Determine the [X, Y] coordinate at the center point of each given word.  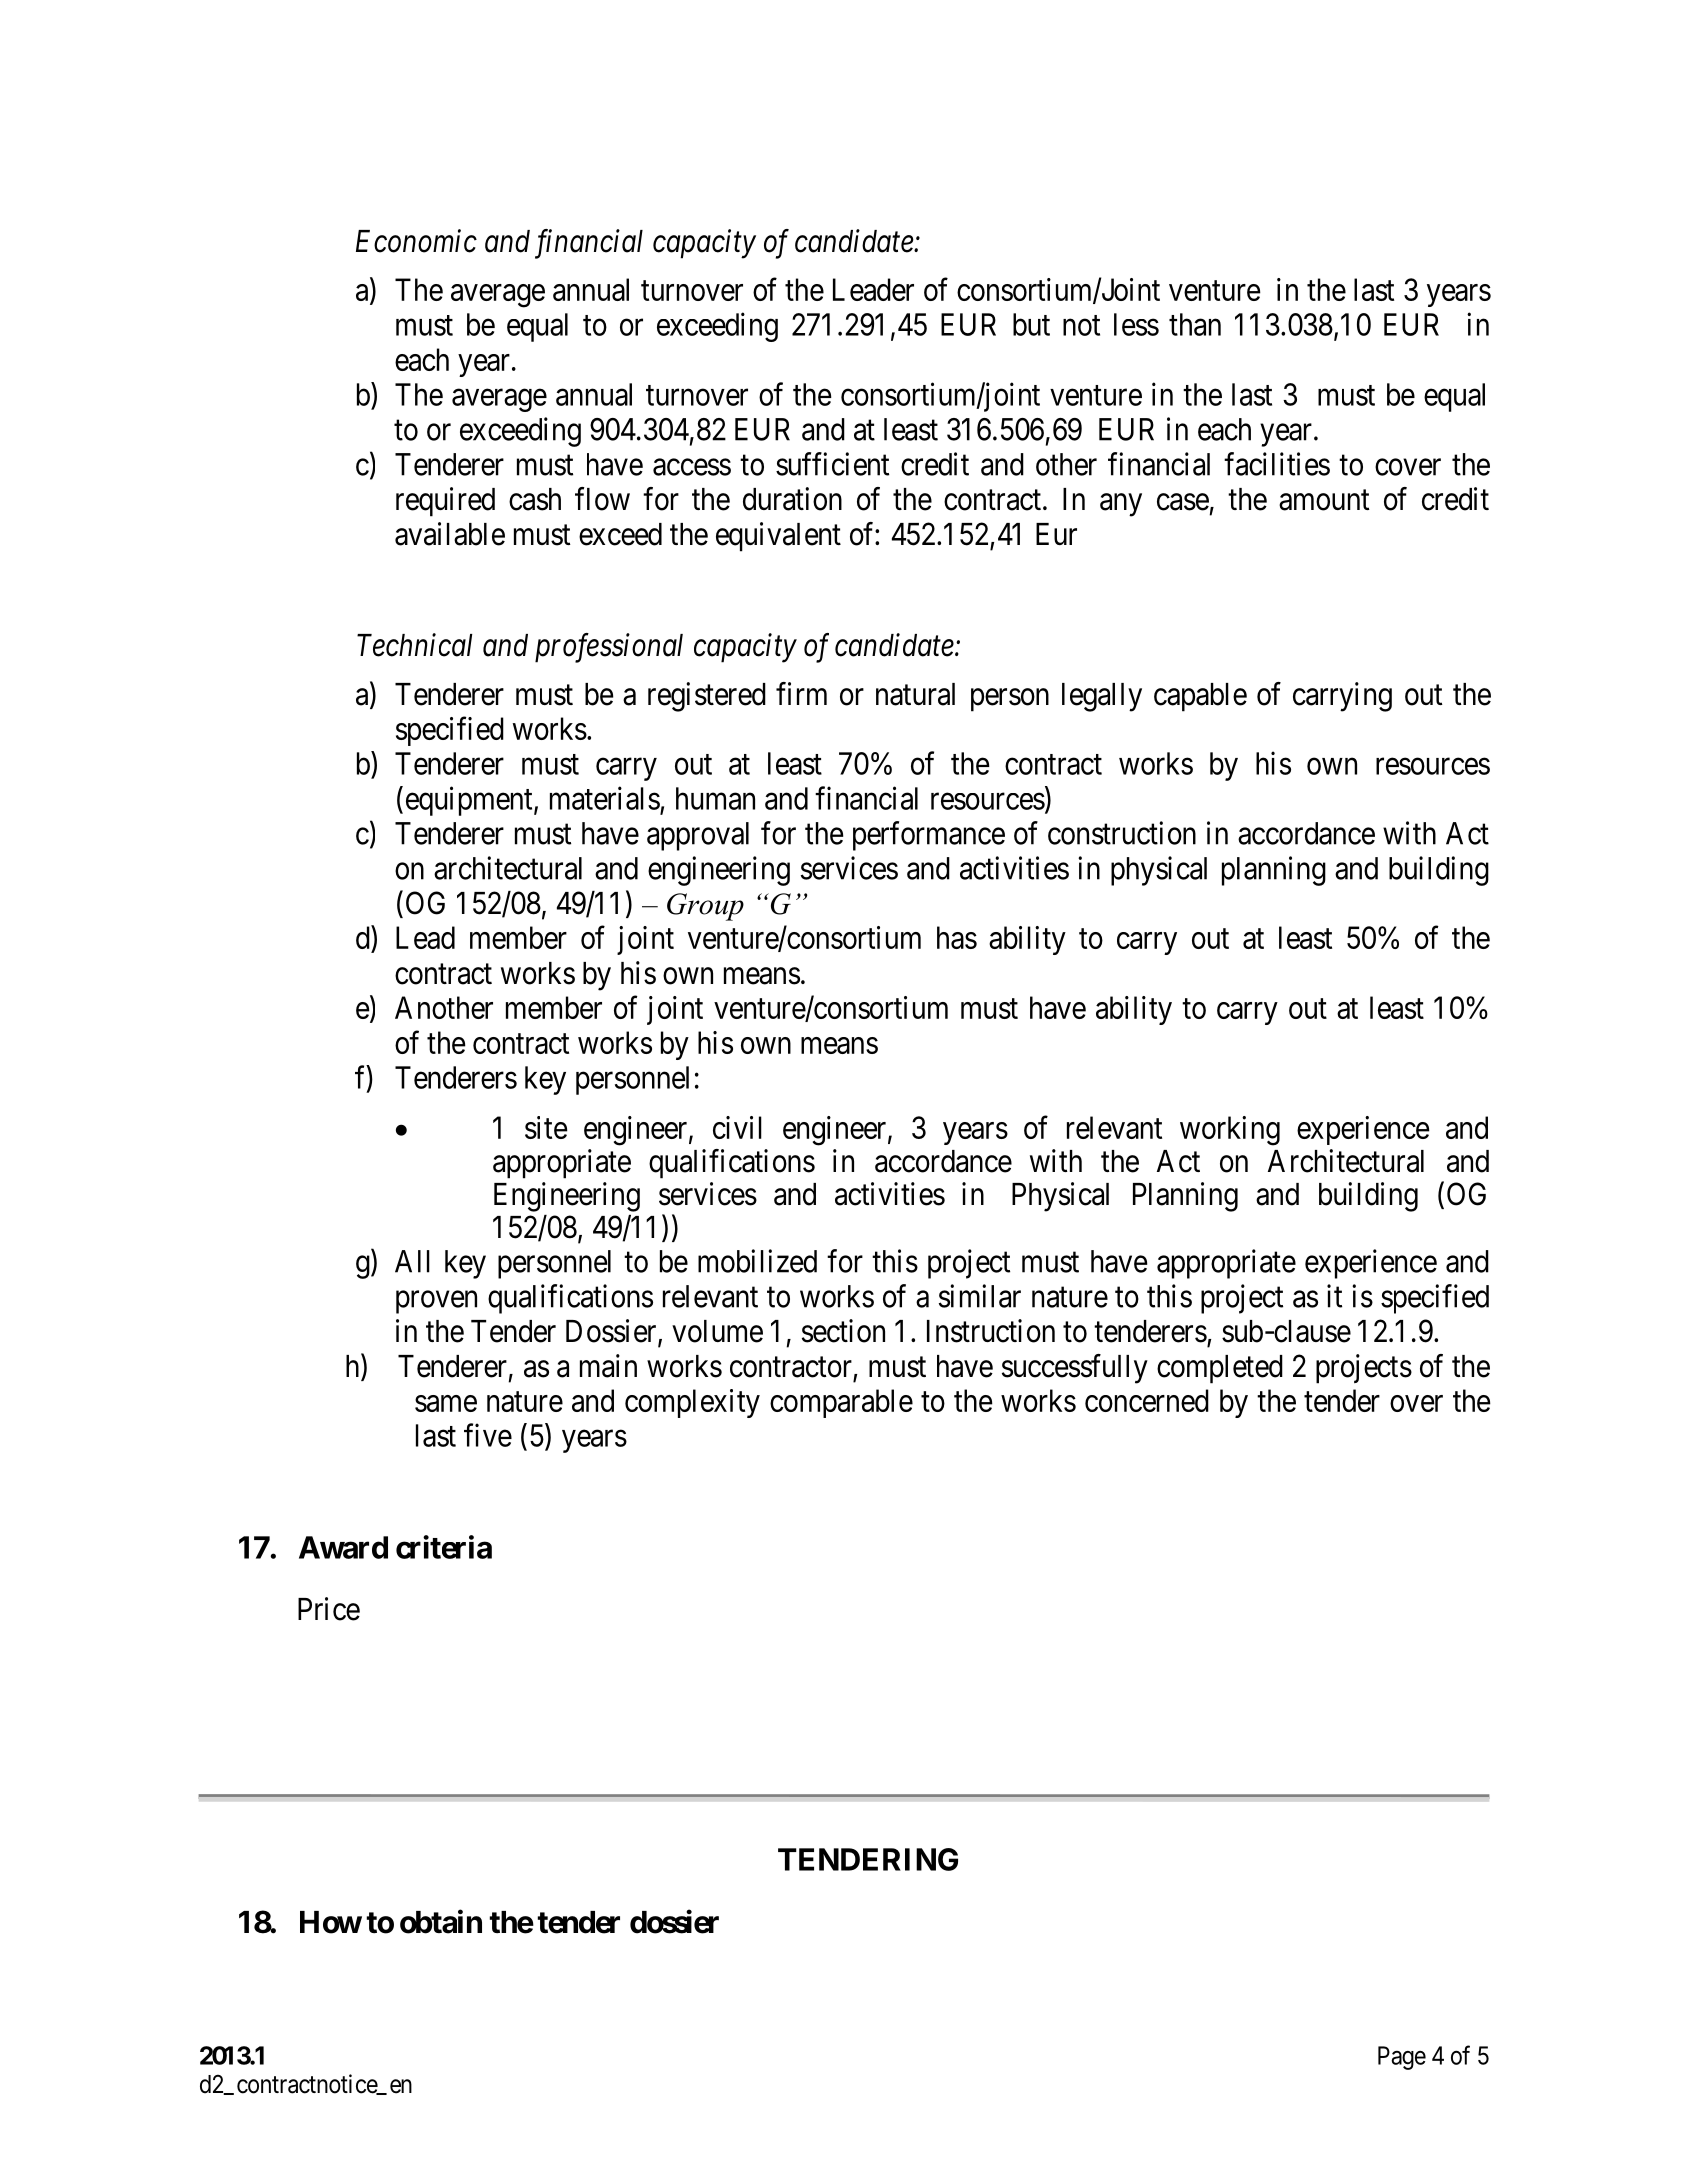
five [488, 1435]
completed [1220, 1369]
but [1031, 324]
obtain [441, 1922]
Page [1402, 2058]
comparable [841, 1403]
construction [1122, 833]
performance [929, 836]
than [1195, 324]
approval [698, 836]
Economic [416, 241]
